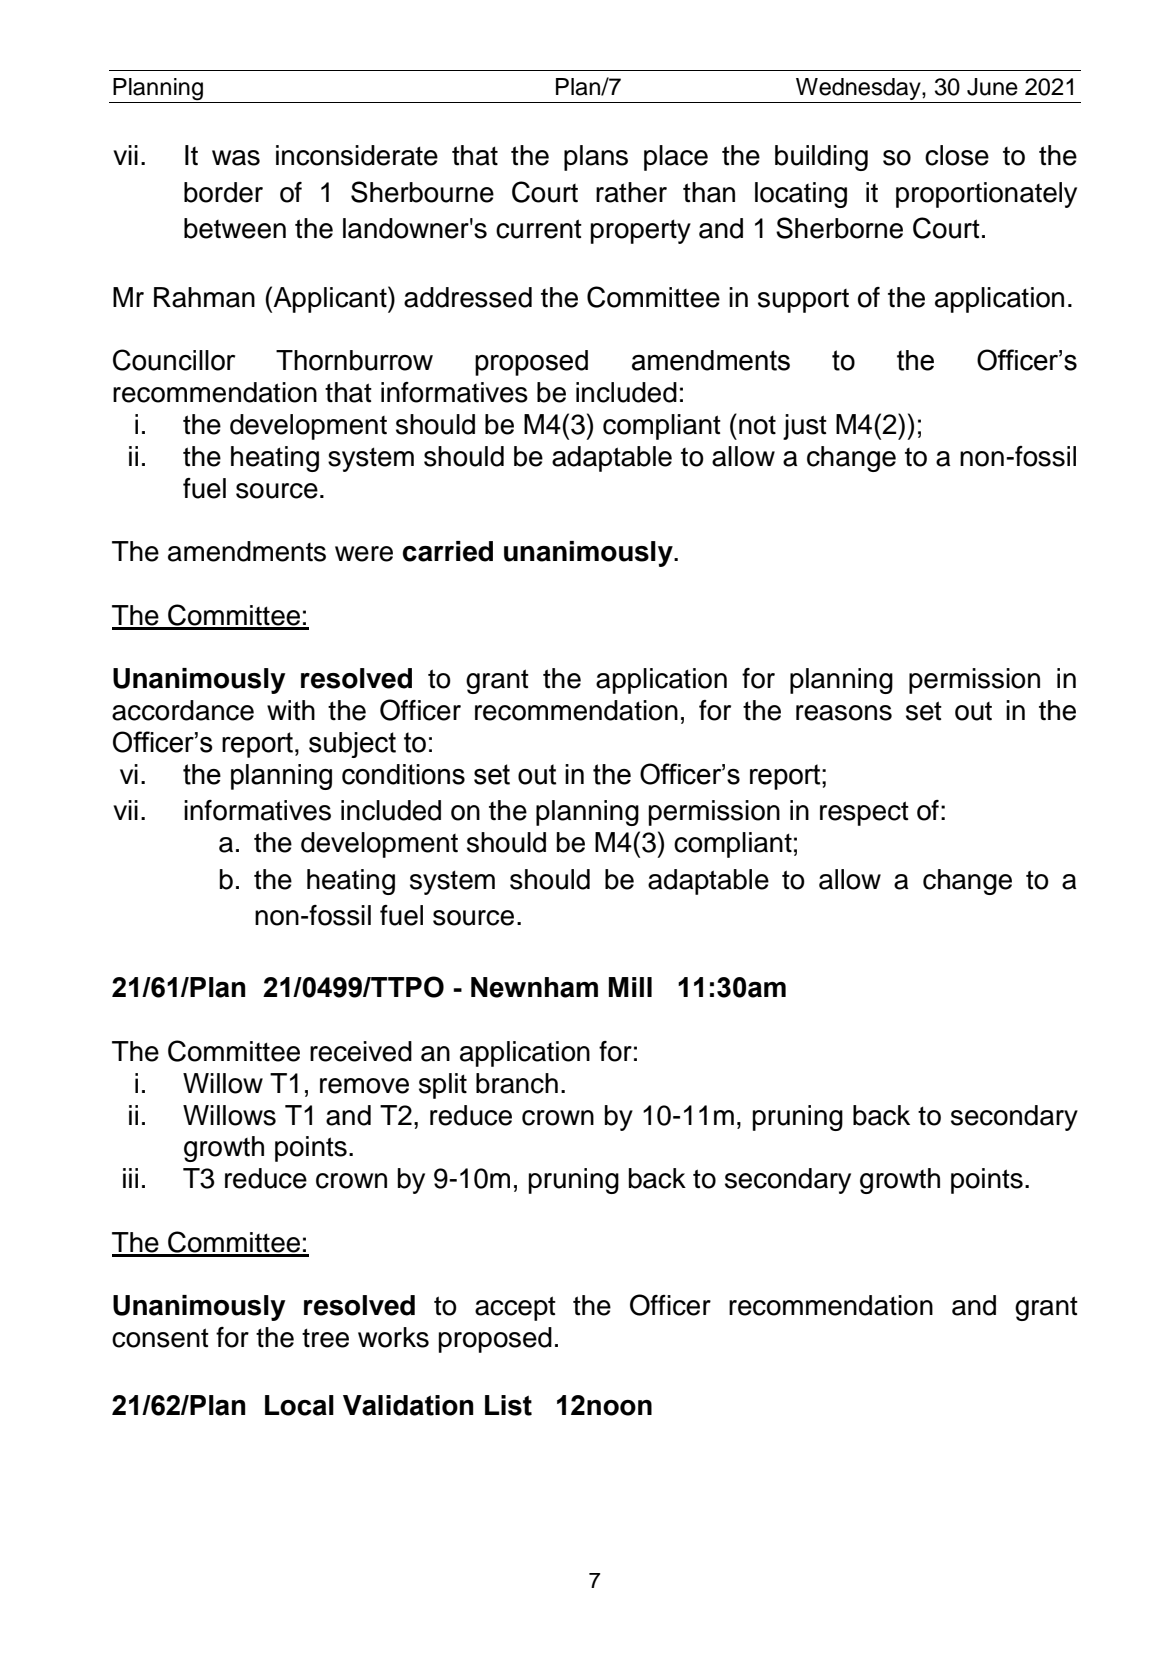 The image size is (1176, 1663). What do you see at coordinates (515, 1308) in the document?
I see `accept` at bounding box center [515, 1308].
